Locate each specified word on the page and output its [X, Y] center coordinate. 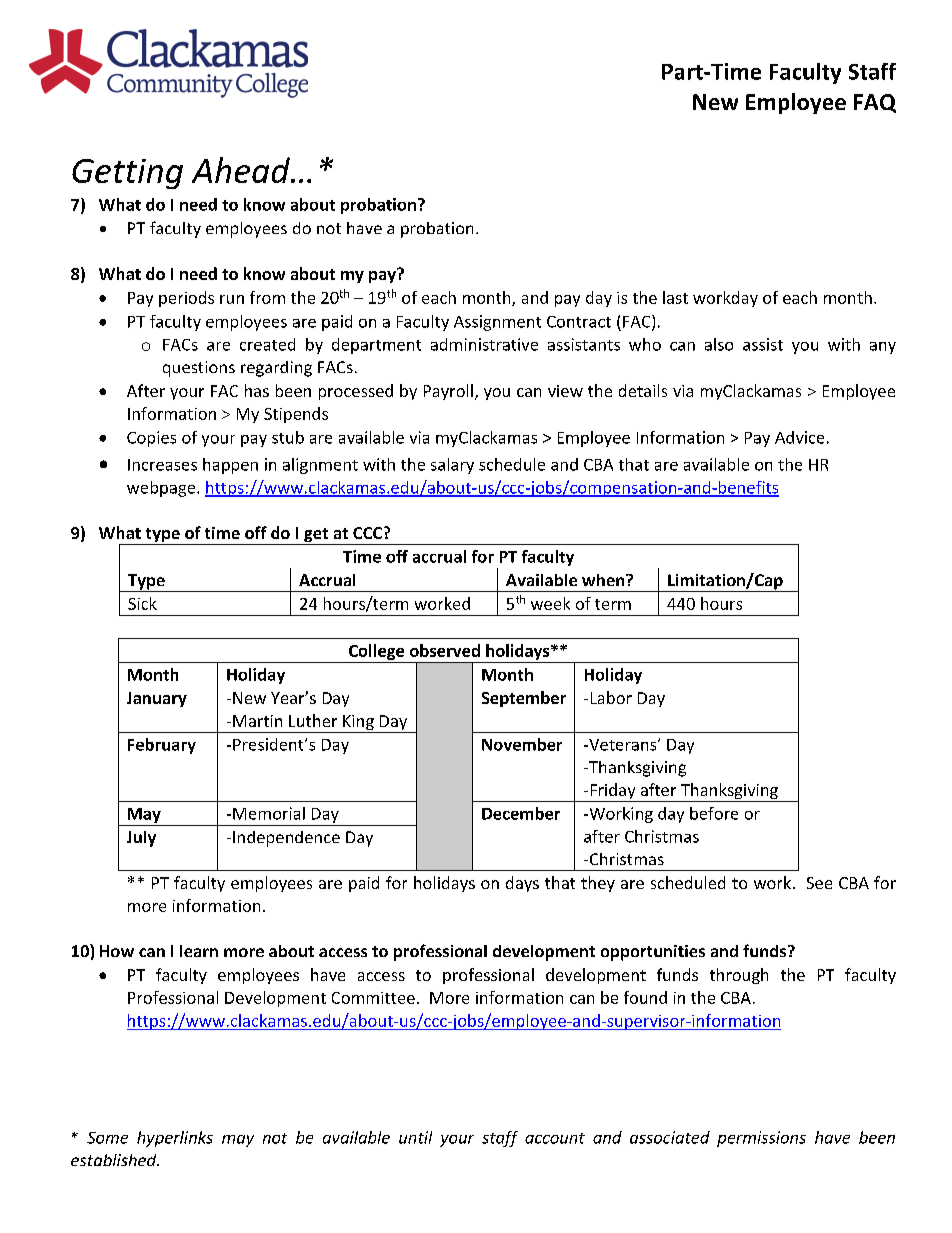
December [521, 813]
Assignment [497, 323]
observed [445, 650]
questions [199, 369]
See [819, 883]
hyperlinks [175, 1139]
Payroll [448, 392]
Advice [799, 437]
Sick [142, 603]
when [604, 580]
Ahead [242, 170]
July [141, 839]
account [555, 1138]
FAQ [875, 103]
